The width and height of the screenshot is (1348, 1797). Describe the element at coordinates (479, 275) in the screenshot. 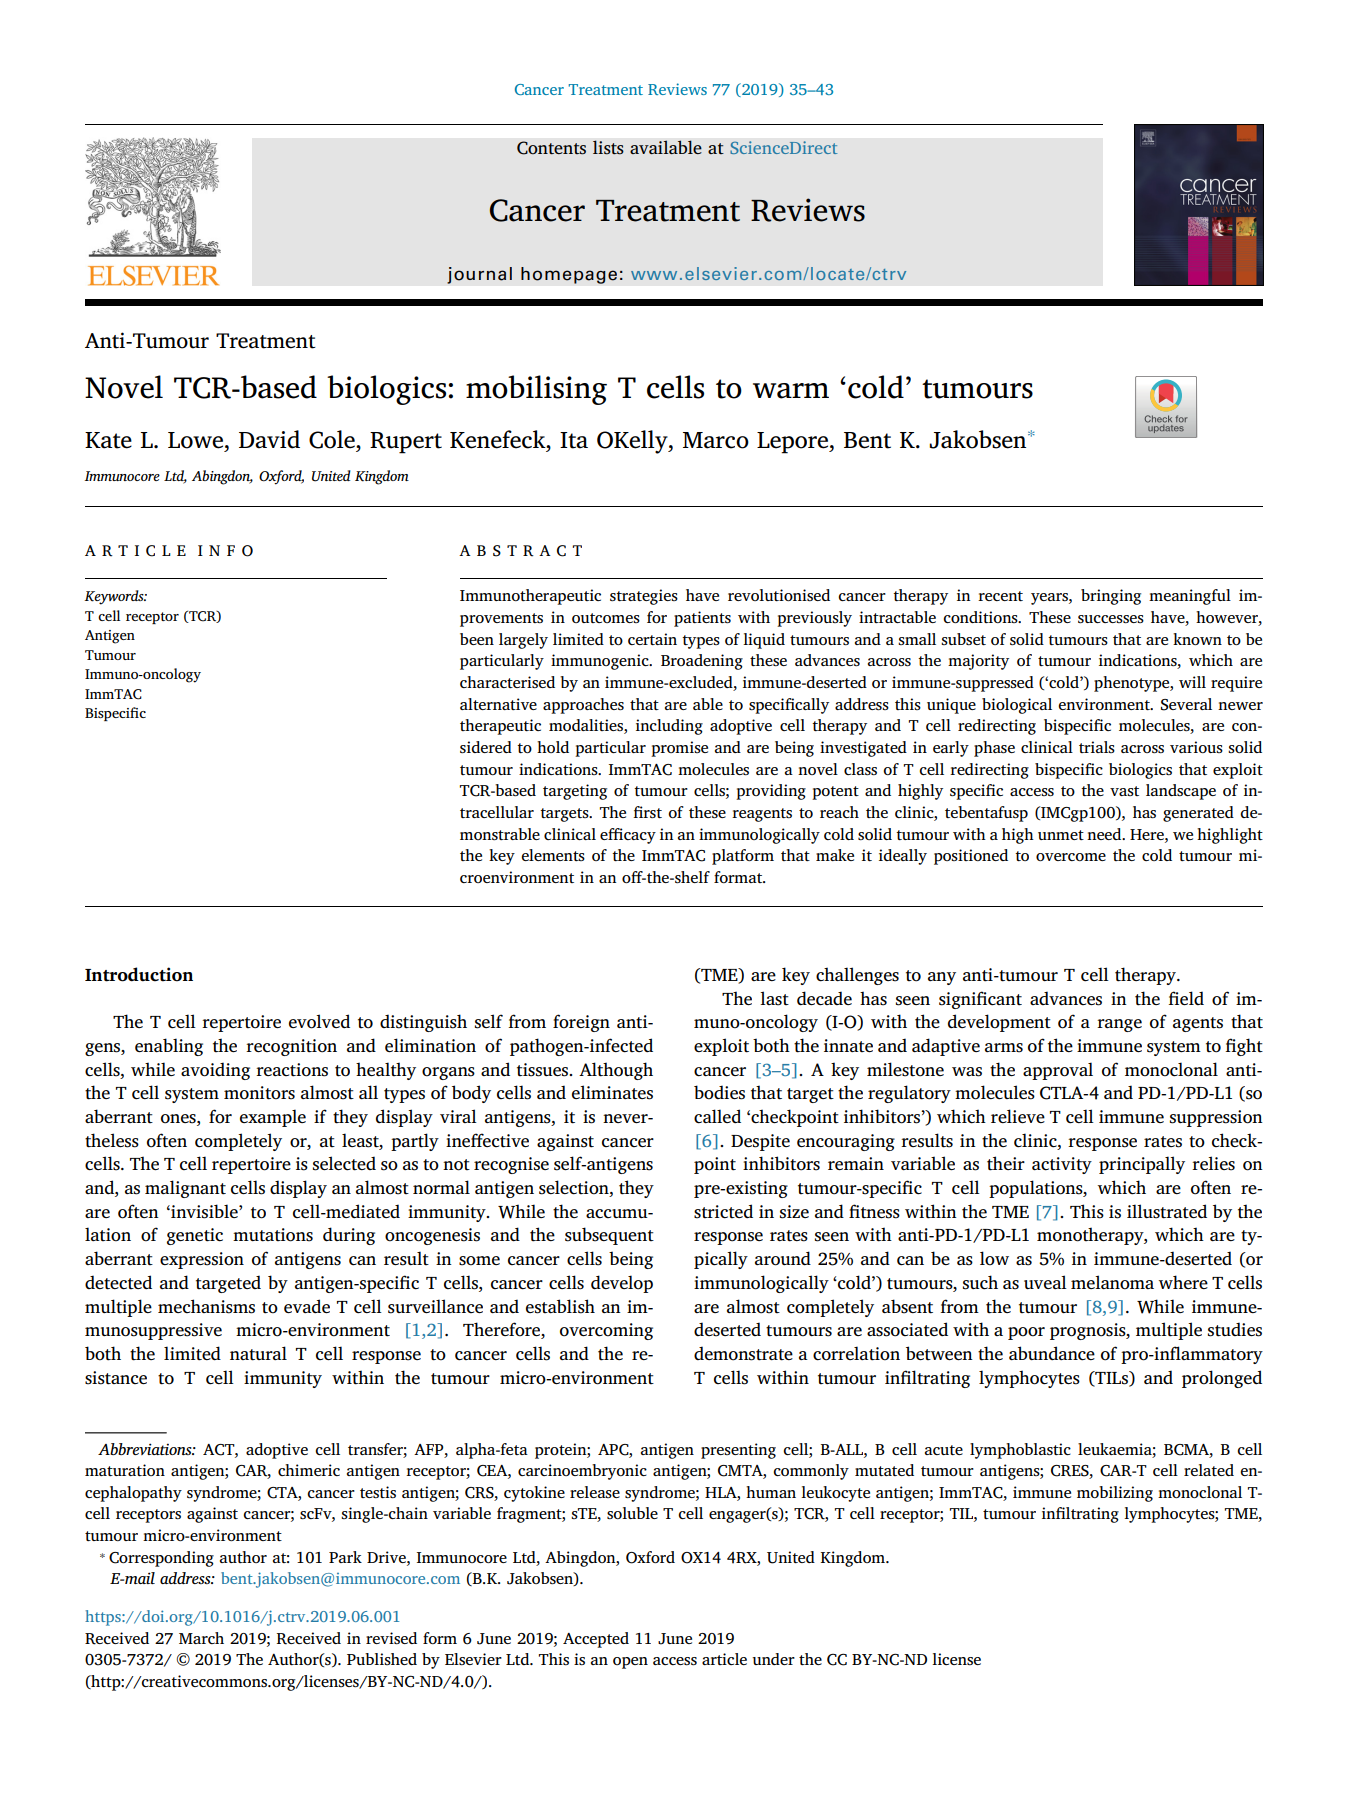

I see `journal` at that location.
